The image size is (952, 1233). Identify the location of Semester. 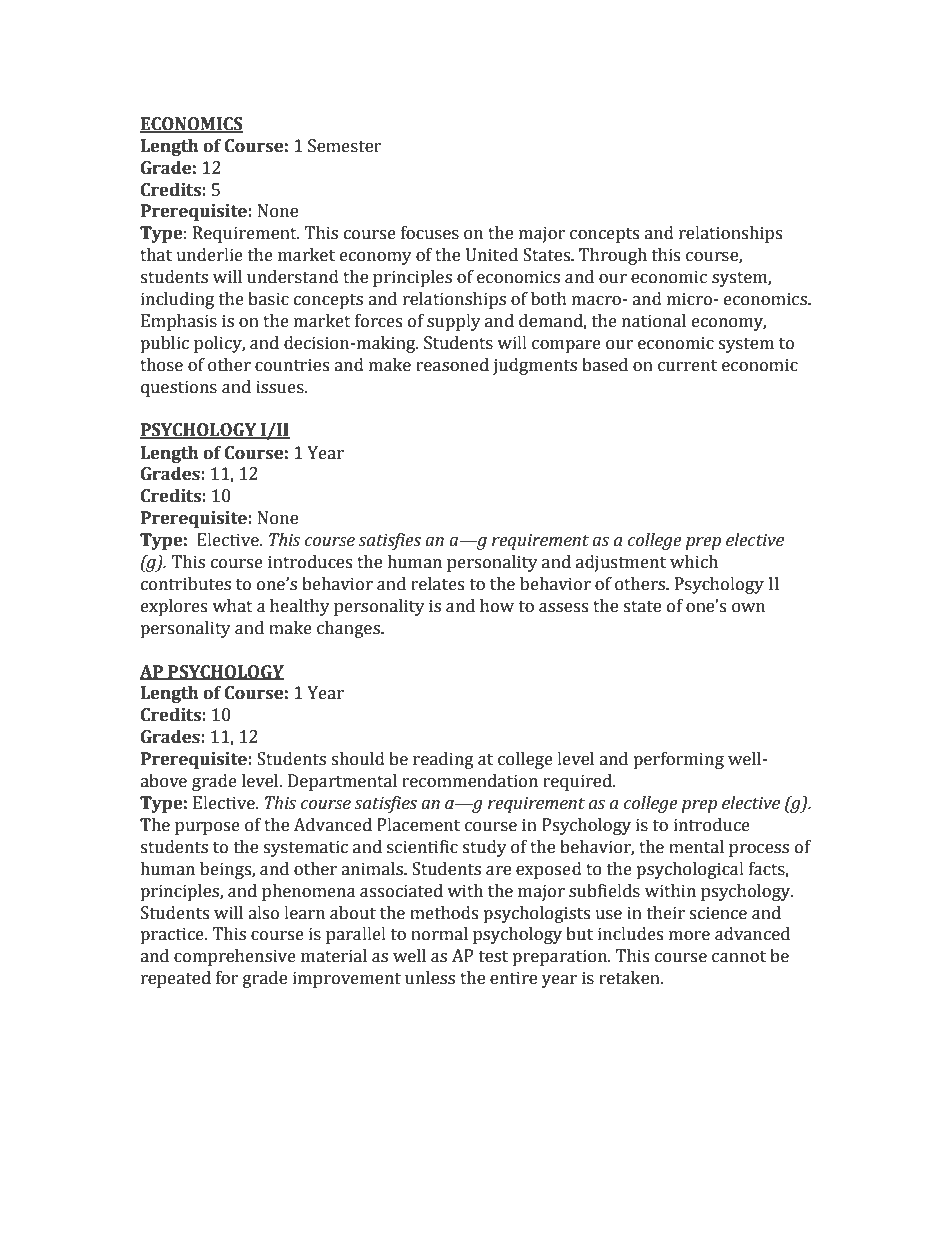
(345, 146).
